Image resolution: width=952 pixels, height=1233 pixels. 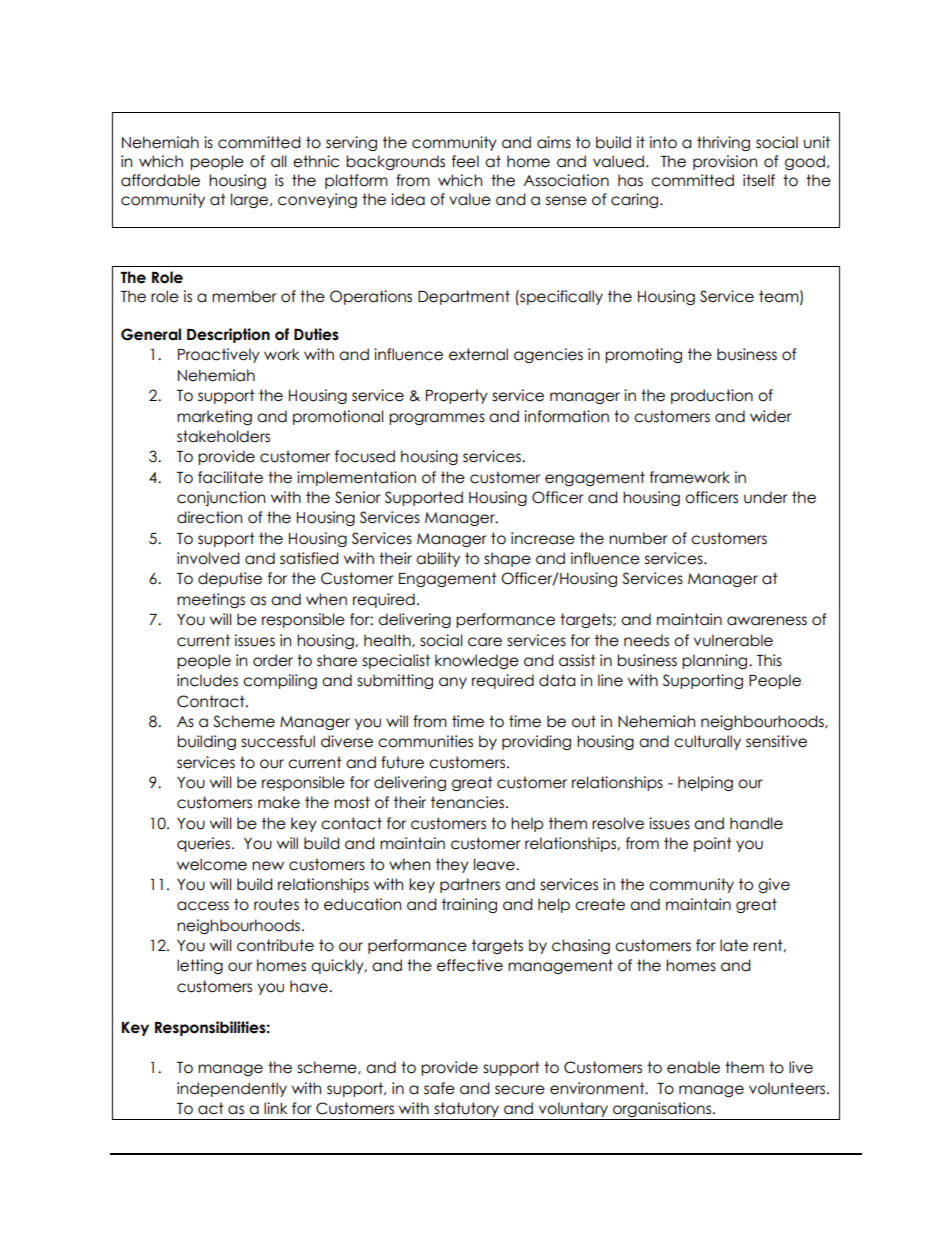 I want to click on independently, so click(x=232, y=1089).
